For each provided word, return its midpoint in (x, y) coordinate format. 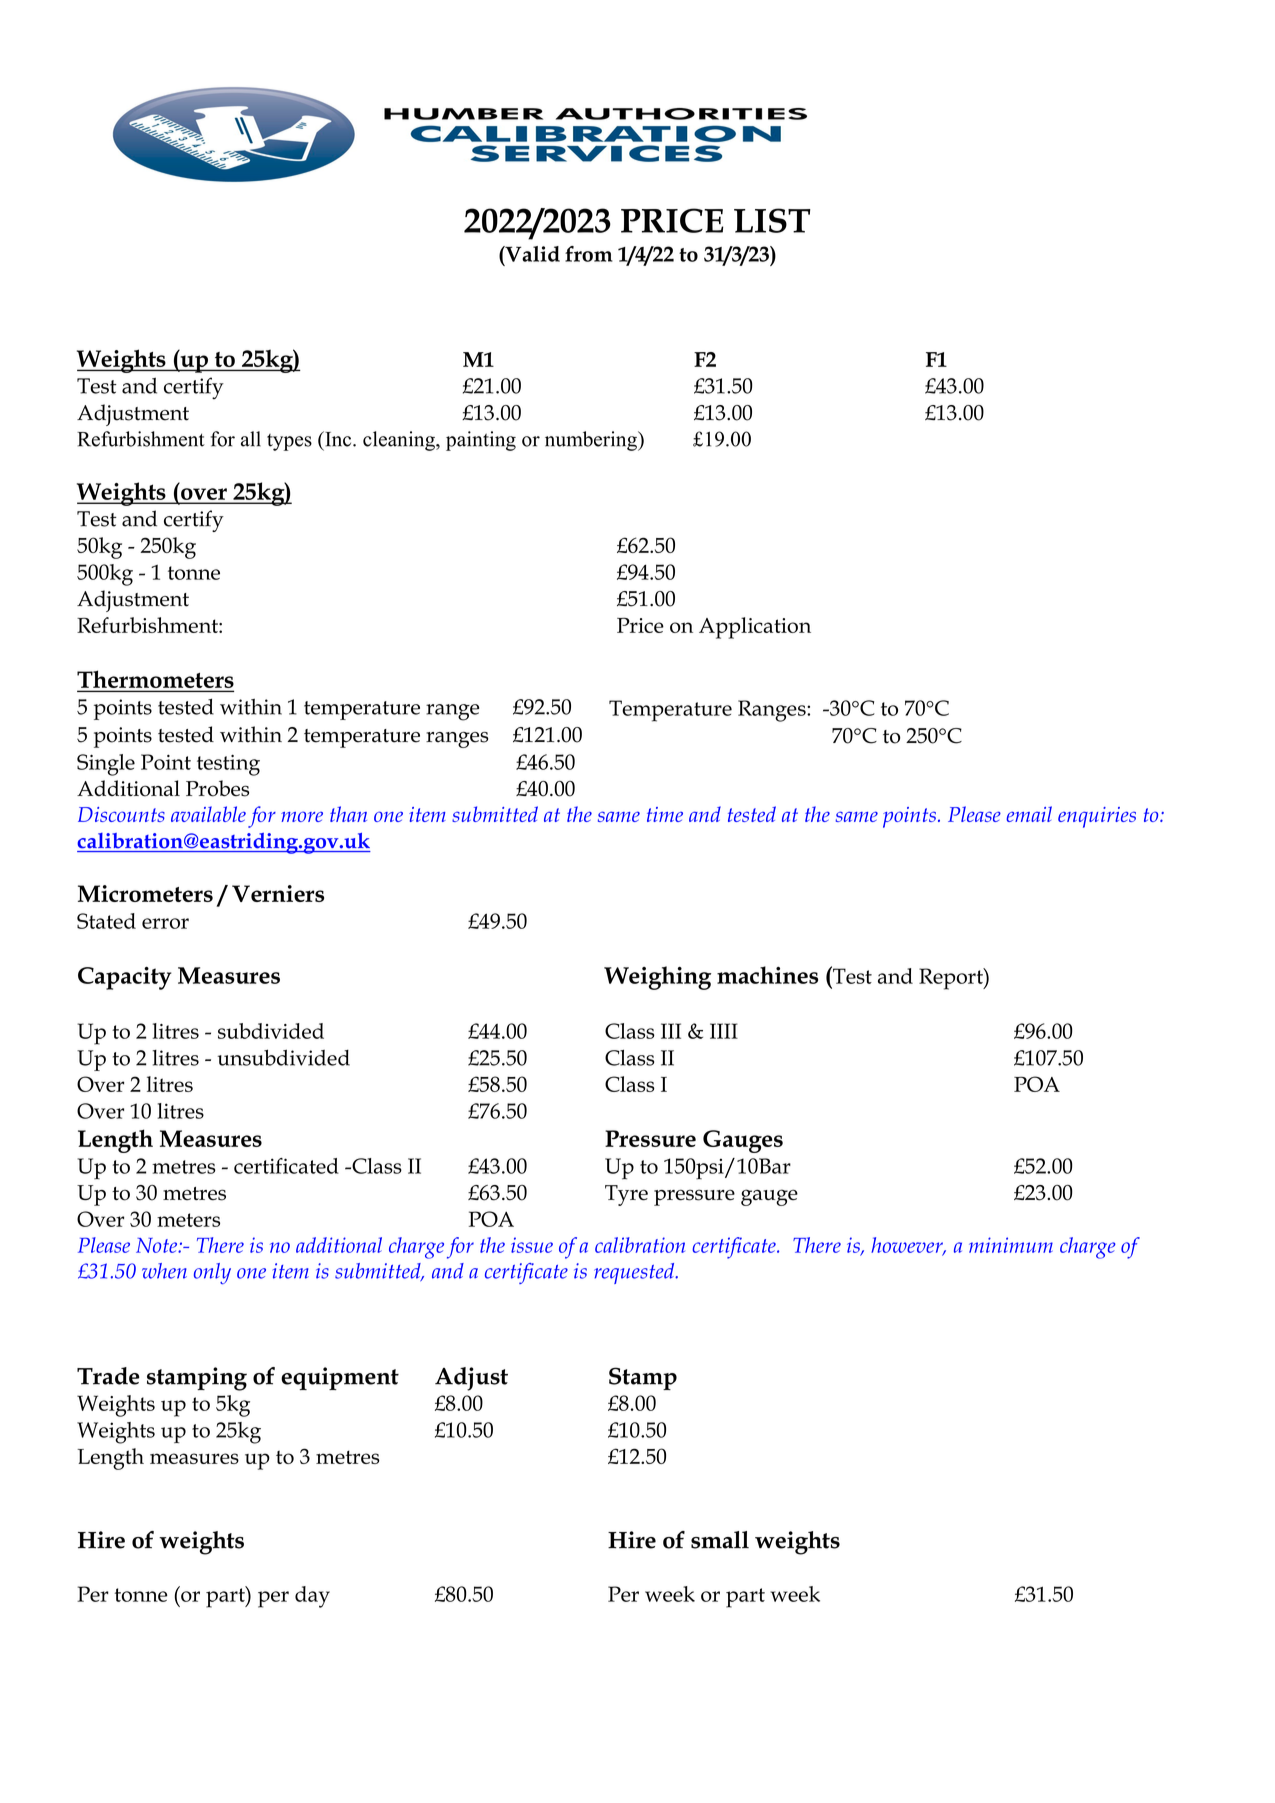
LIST (772, 220)
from (589, 254)
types (289, 442)
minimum (1011, 1245)
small (720, 1540)
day (312, 1597)
